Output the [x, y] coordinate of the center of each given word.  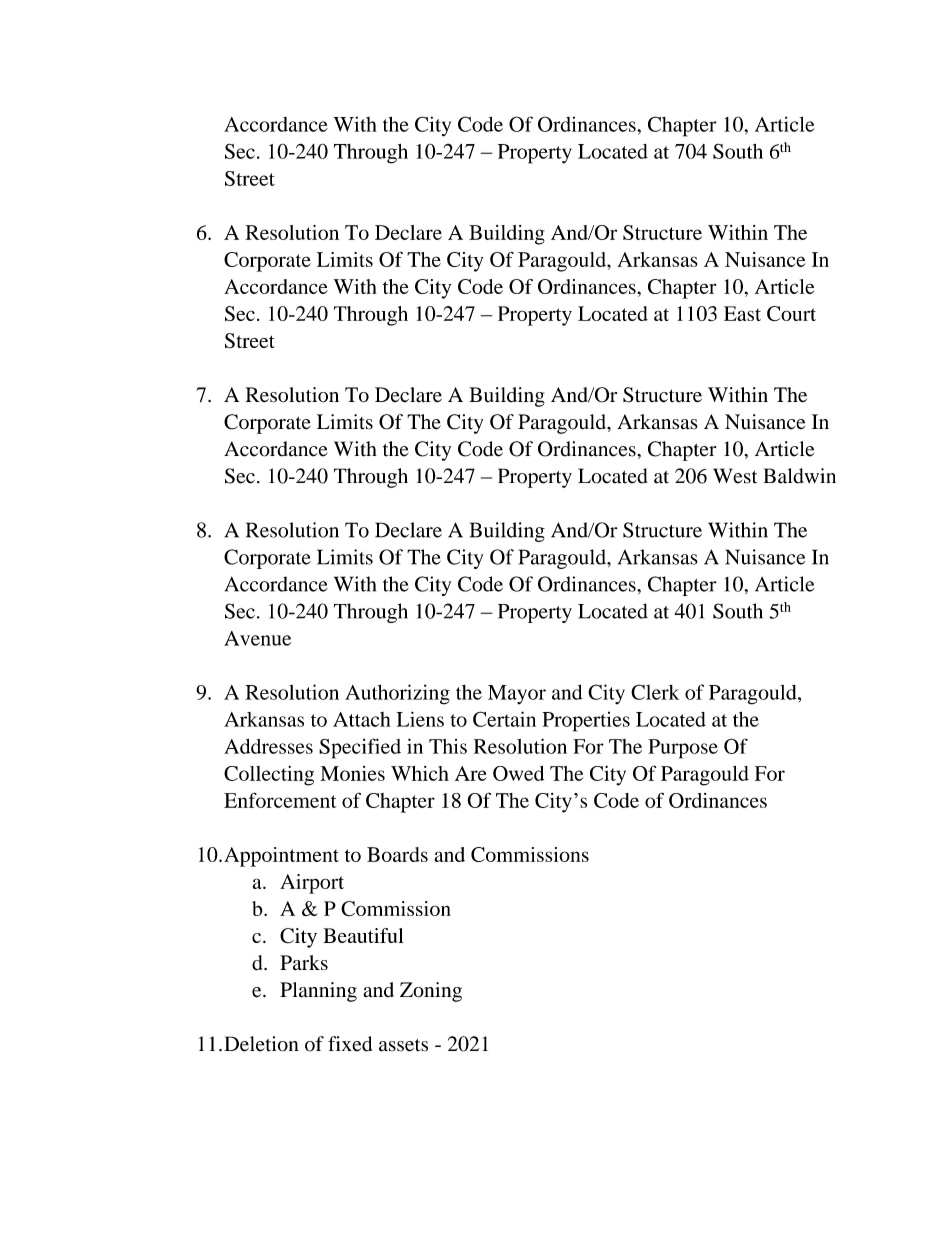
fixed [350, 1044]
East [742, 313]
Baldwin [800, 476]
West [735, 476]
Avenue [257, 638]
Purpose [683, 749]
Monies [352, 773]
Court [791, 314]
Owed [518, 773]
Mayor [517, 694]
